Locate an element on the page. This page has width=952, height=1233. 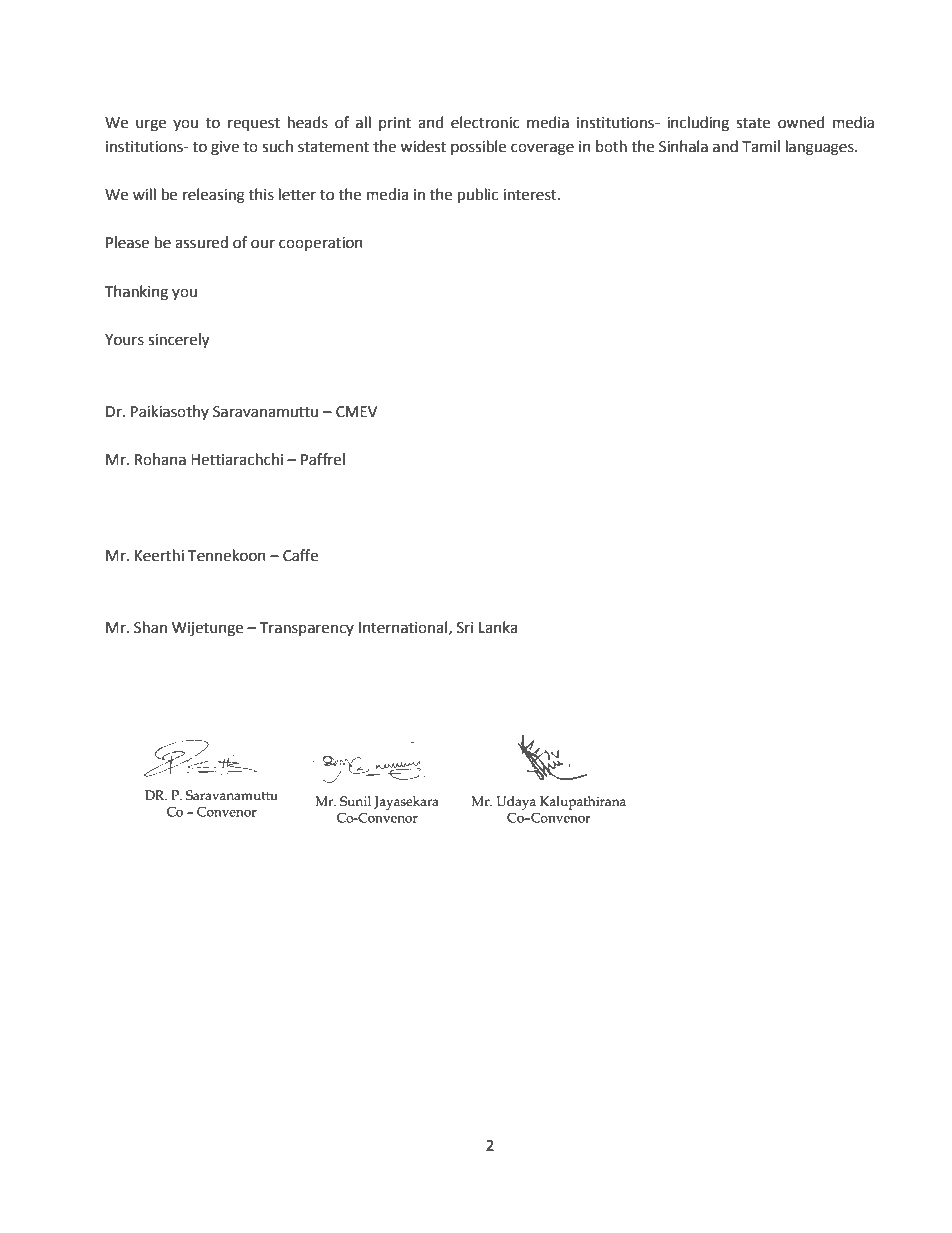
possible is located at coordinates (478, 147).
